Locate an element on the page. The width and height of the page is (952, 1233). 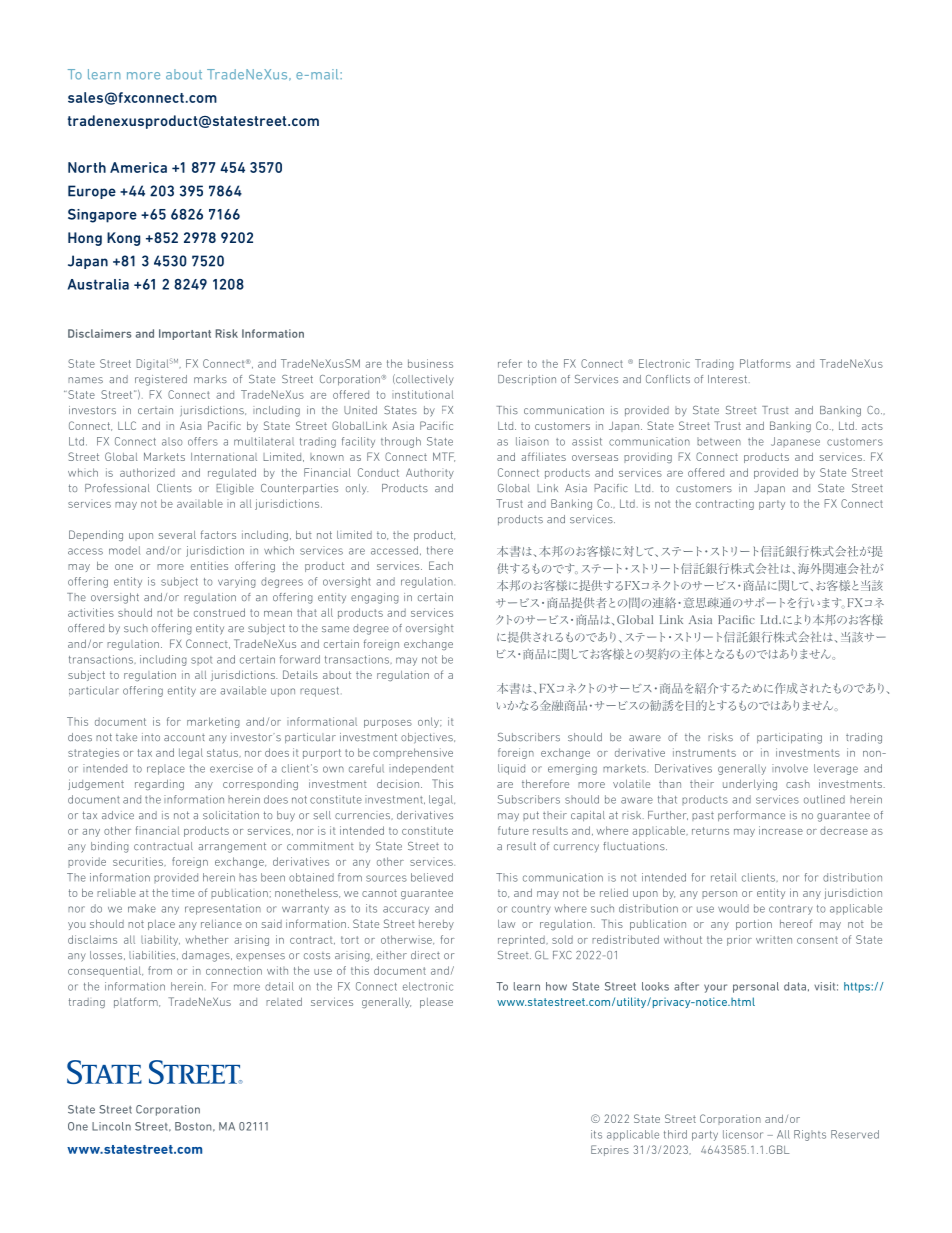
Expires is located at coordinates (610, 1150).
